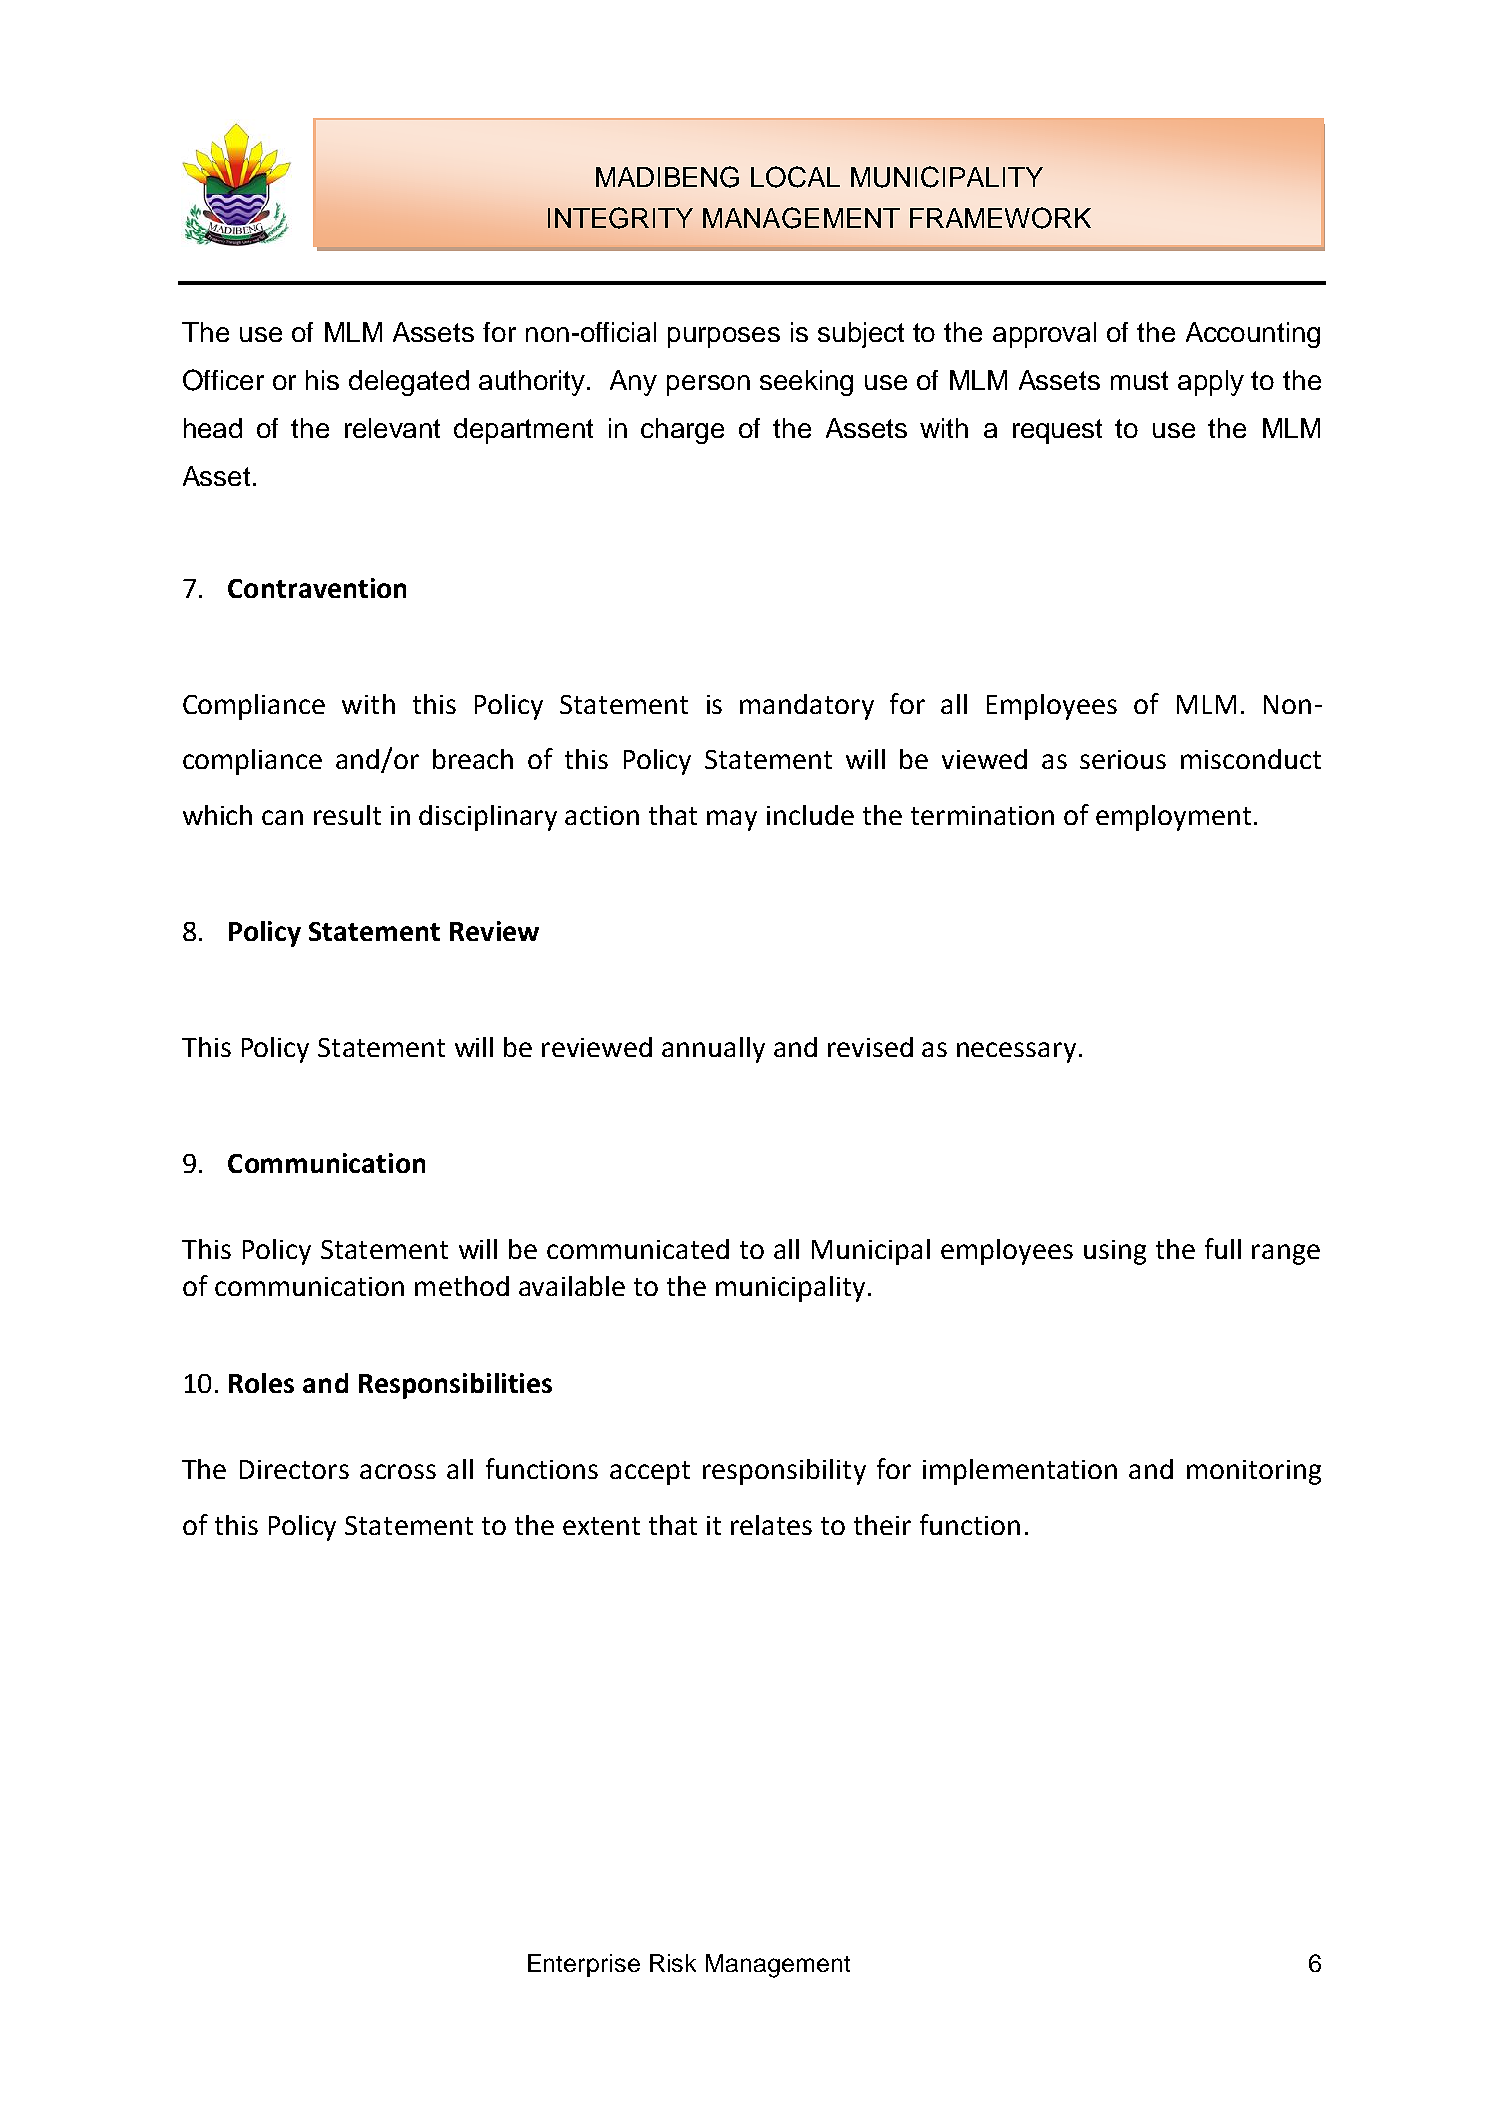 This screenshot has width=1504, height=2126. I want to click on mandatory, so click(807, 707).
